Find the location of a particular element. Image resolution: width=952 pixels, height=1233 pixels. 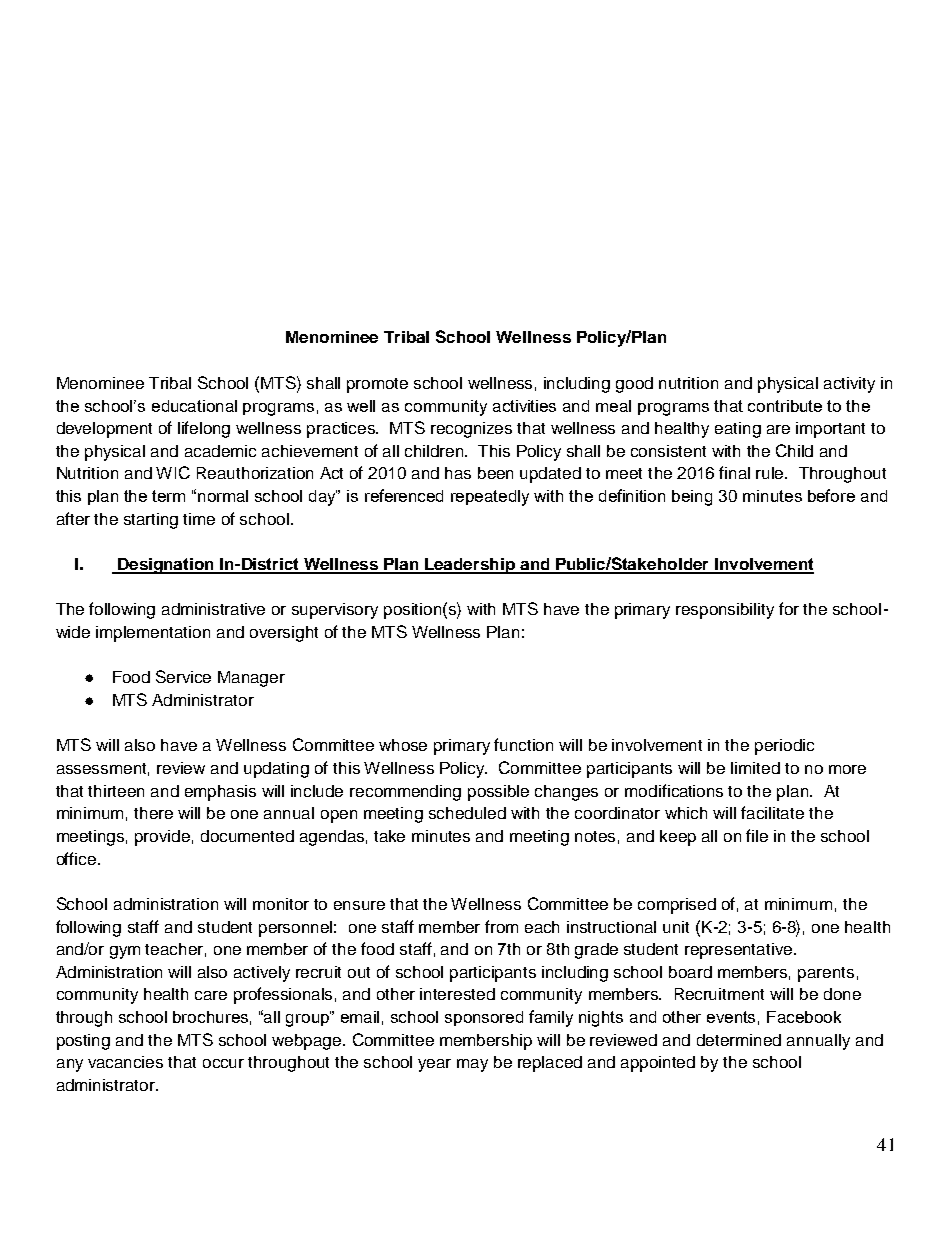

there is located at coordinates (153, 813).
